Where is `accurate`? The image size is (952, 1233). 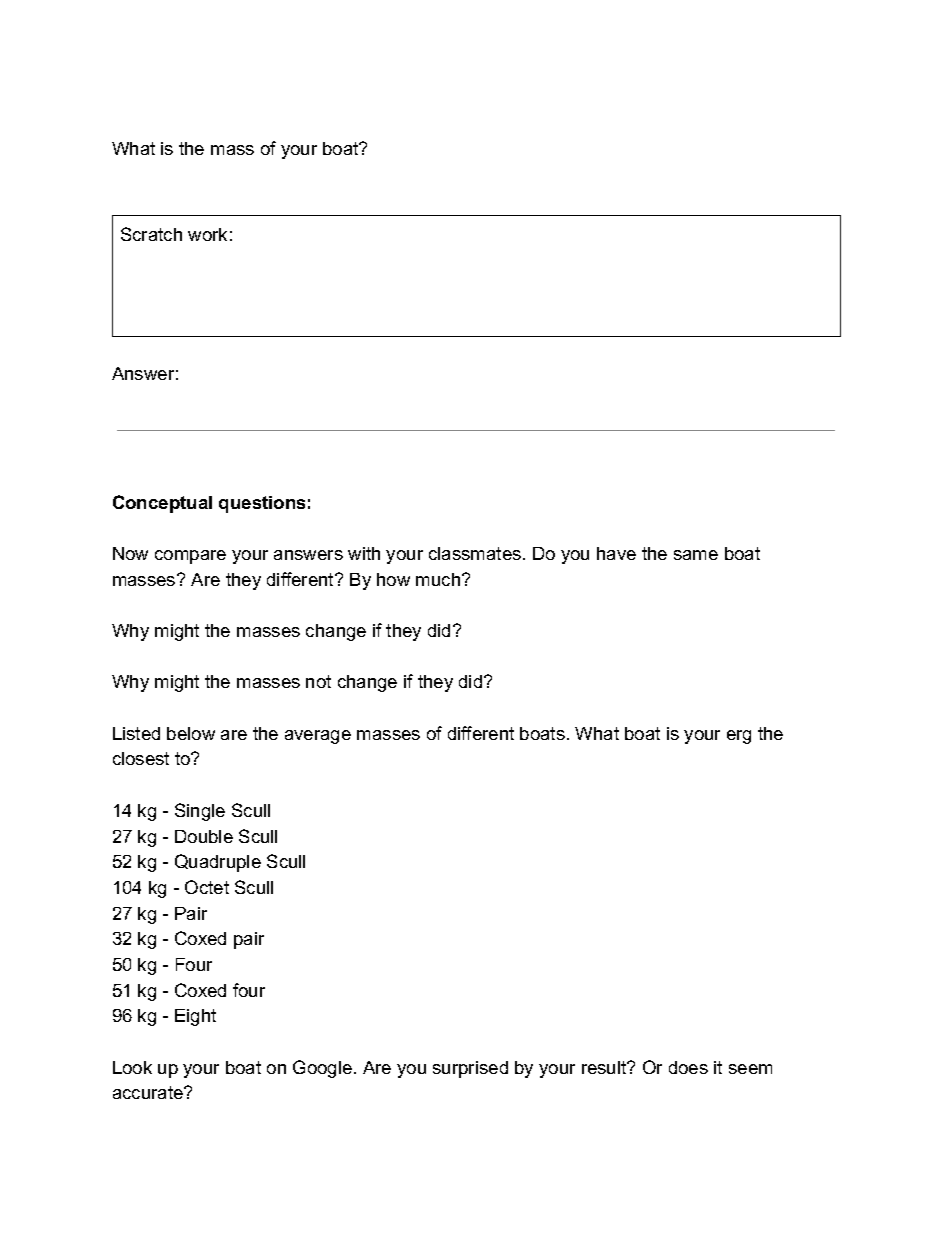 accurate is located at coordinates (149, 1092).
